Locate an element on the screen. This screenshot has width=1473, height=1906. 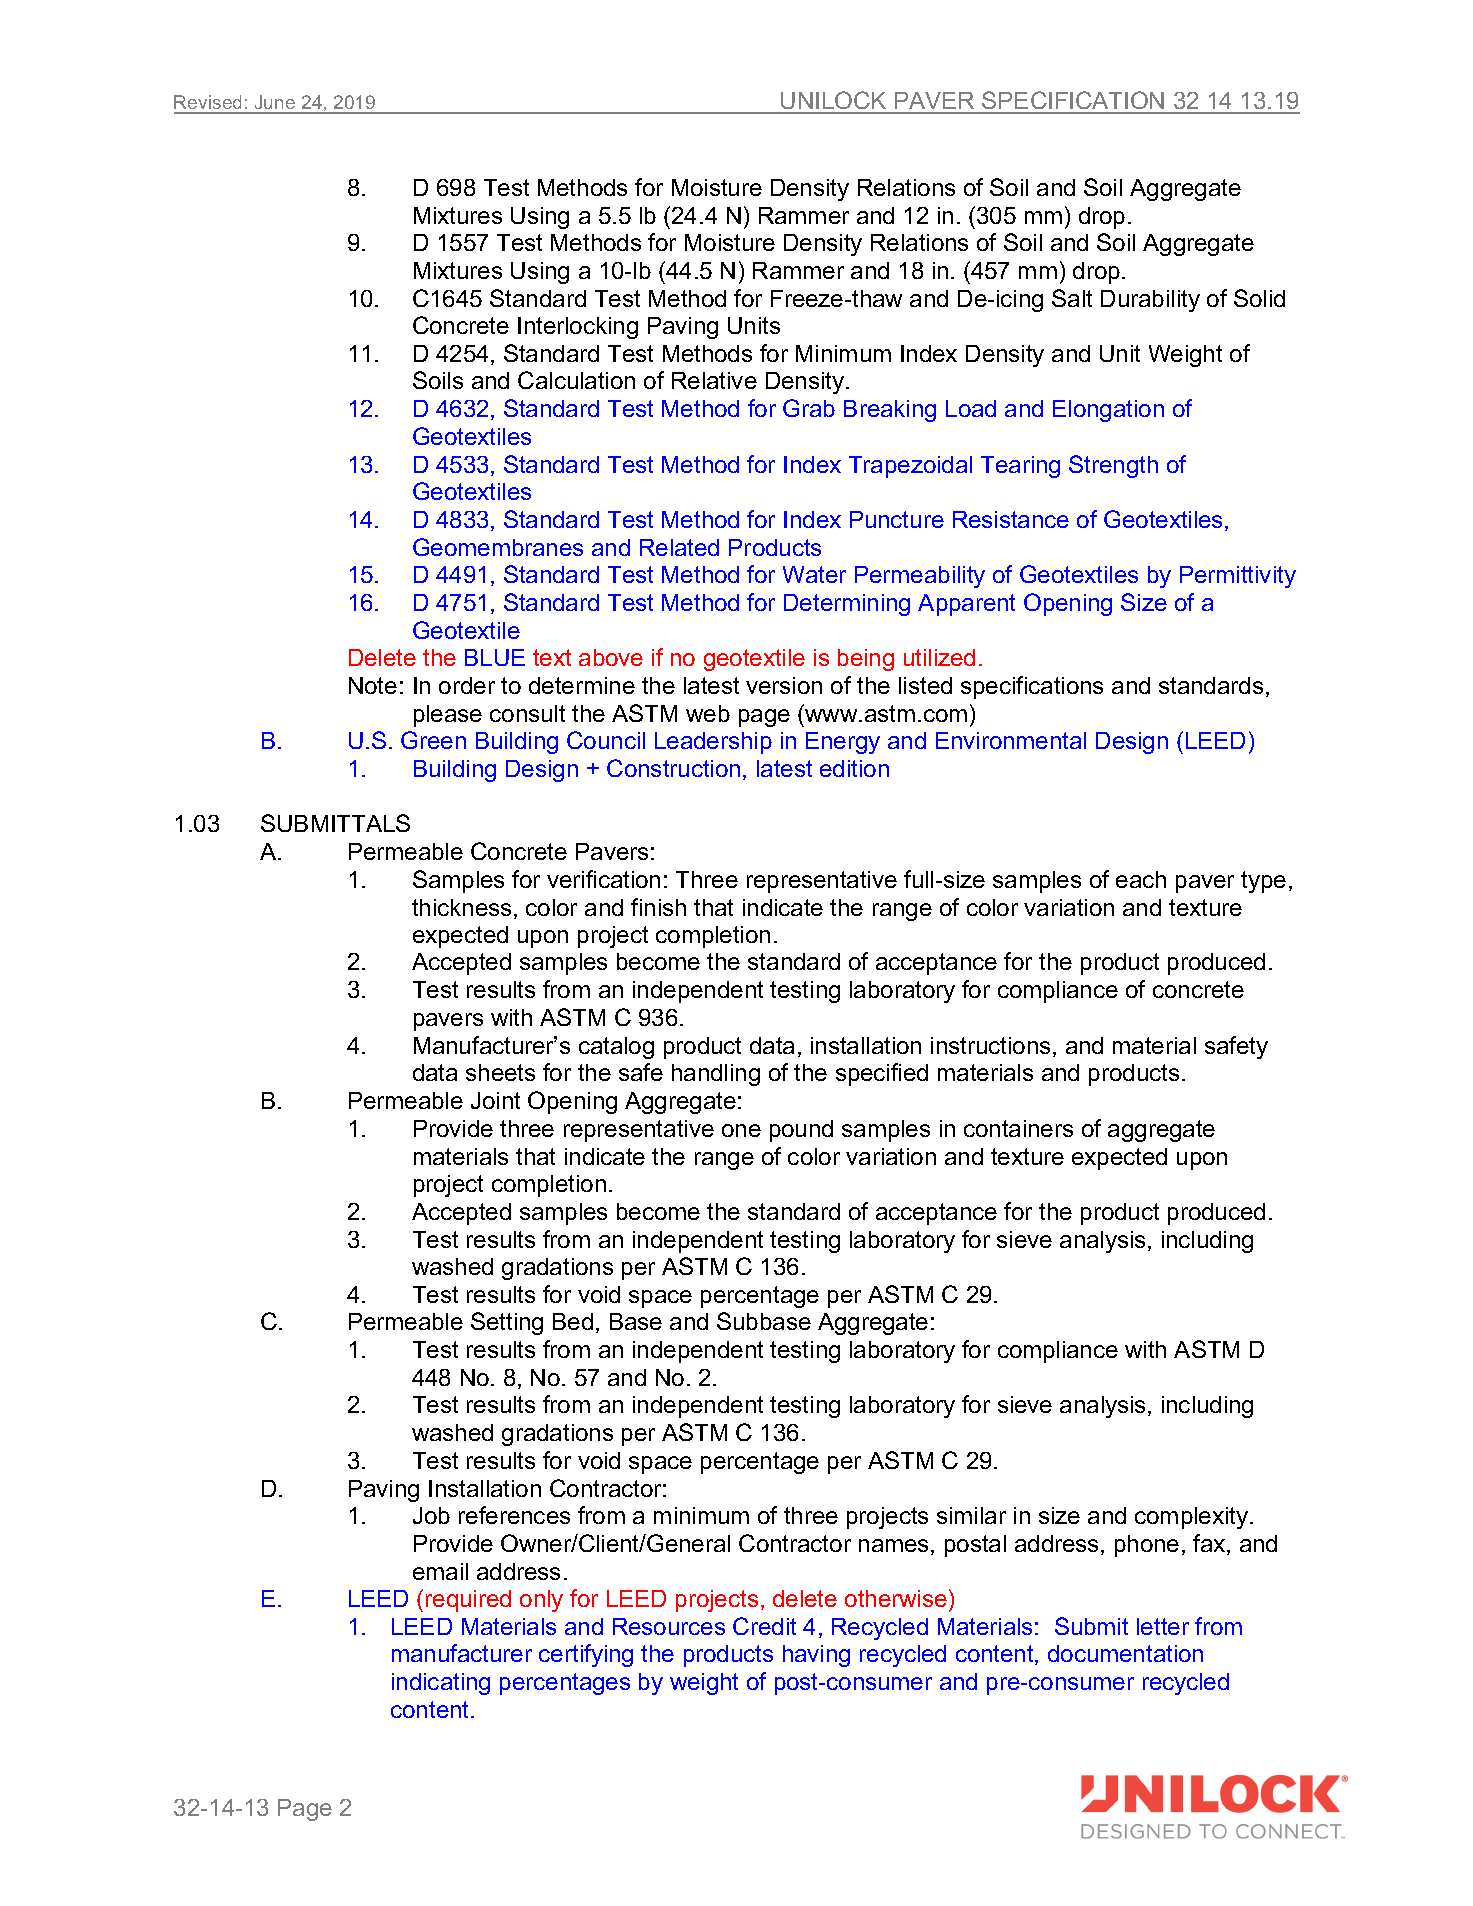
Durability is located at coordinates (1150, 301).
